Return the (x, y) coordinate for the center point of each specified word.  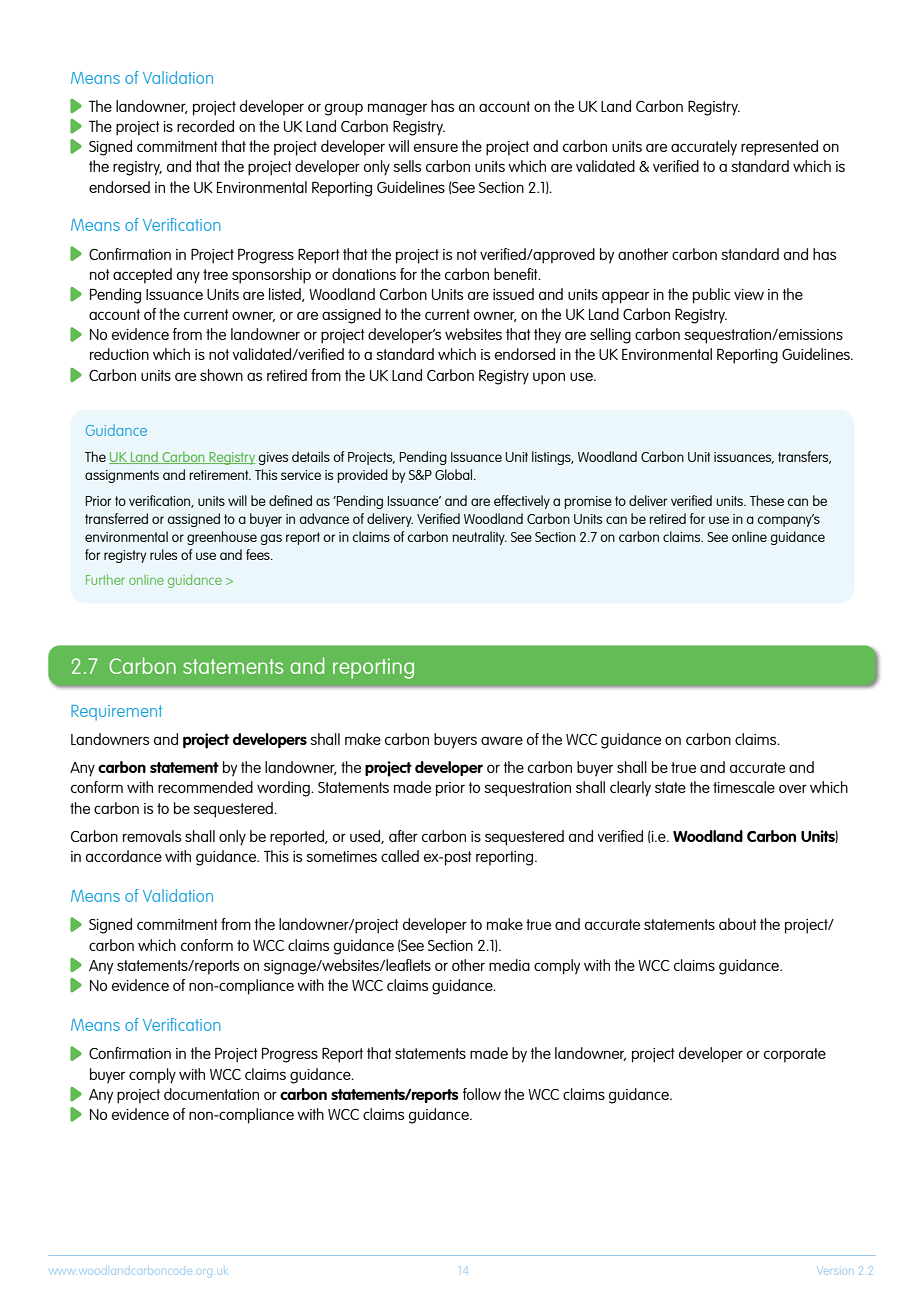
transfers (804, 457)
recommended (205, 787)
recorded (205, 126)
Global (455, 474)
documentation (211, 1094)
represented (779, 148)
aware (502, 740)
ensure (436, 147)
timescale (744, 787)
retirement (220, 475)
